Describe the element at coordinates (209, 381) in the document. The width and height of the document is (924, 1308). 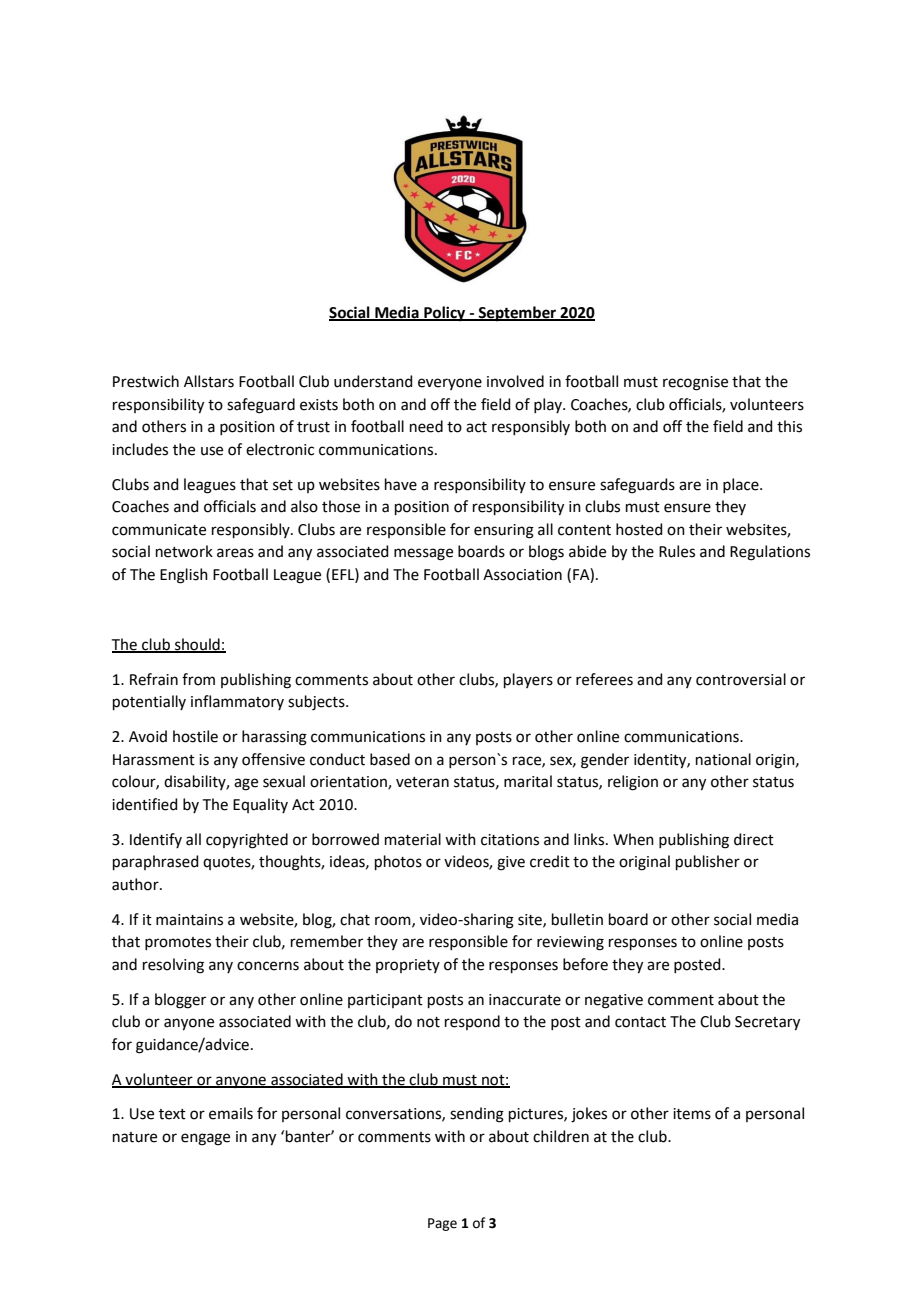
I see `Allstars` at that location.
